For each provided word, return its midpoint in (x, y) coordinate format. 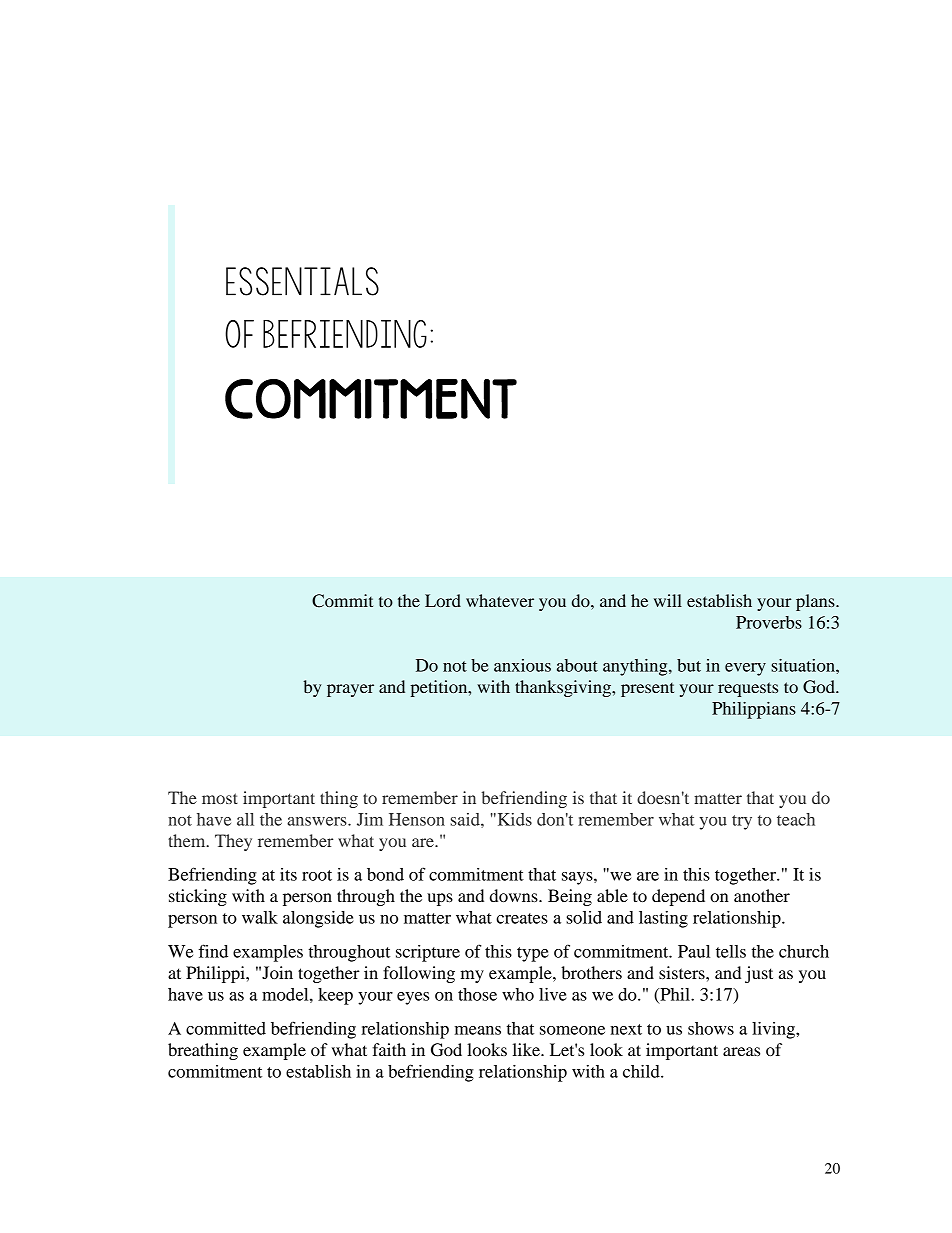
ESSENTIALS (302, 281)
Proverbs (769, 622)
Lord (443, 600)
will (668, 600)
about (577, 665)
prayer (350, 690)
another (762, 895)
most (220, 798)
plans (816, 602)
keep (335, 996)
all (245, 819)
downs (515, 895)
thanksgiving (564, 688)
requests (748, 689)
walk (260, 917)
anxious (522, 665)
